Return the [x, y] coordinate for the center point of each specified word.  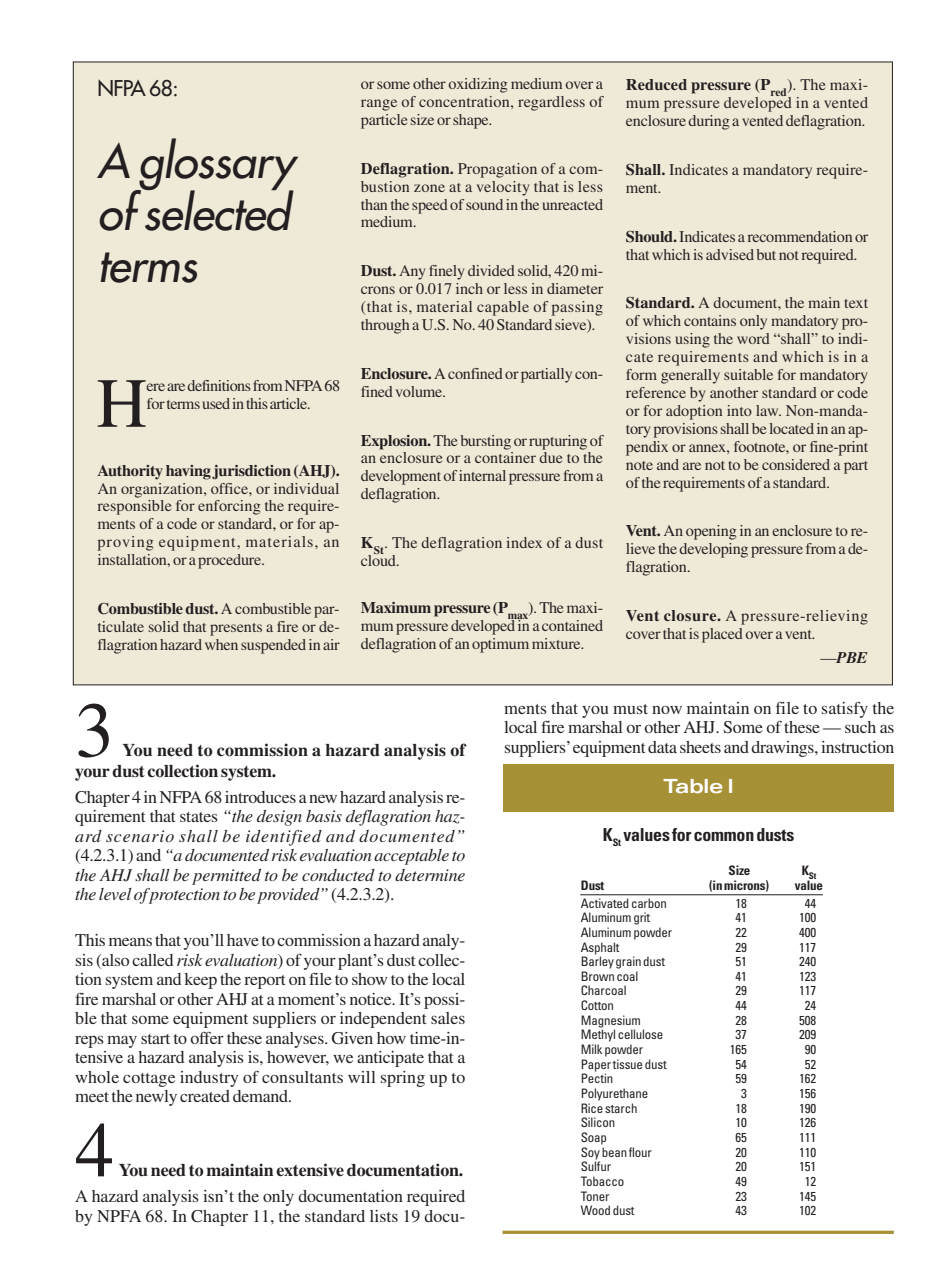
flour [640, 1152]
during [708, 122]
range [379, 105]
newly [156, 1098]
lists [384, 1216]
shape [472, 121]
